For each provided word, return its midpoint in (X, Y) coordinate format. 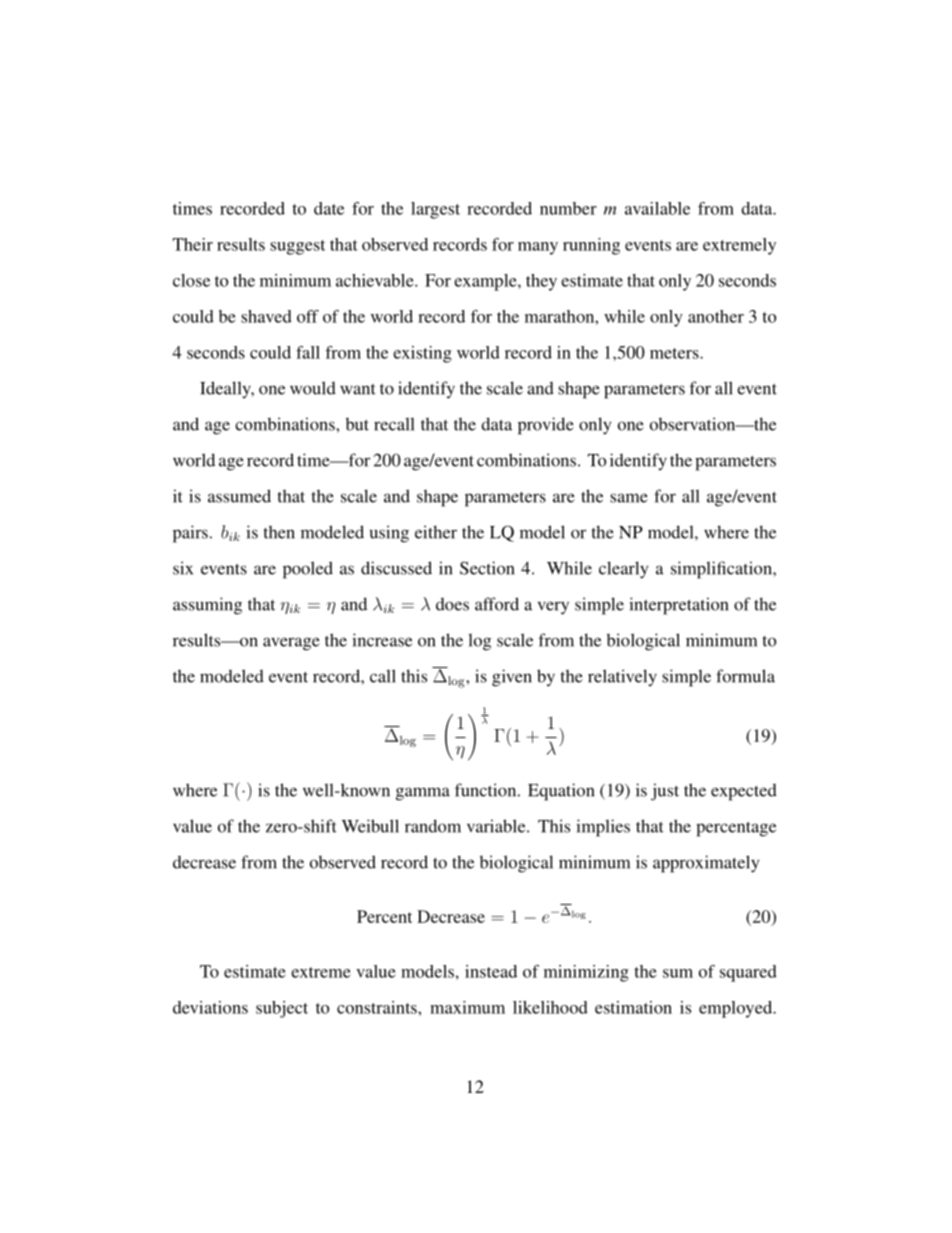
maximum (467, 1007)
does (452, 604)
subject (282, 1009)
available (657, 208)
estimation (633, 1007)
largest (435, 210)
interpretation (678, 606)
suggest (297, 247)
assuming (207, 606)
